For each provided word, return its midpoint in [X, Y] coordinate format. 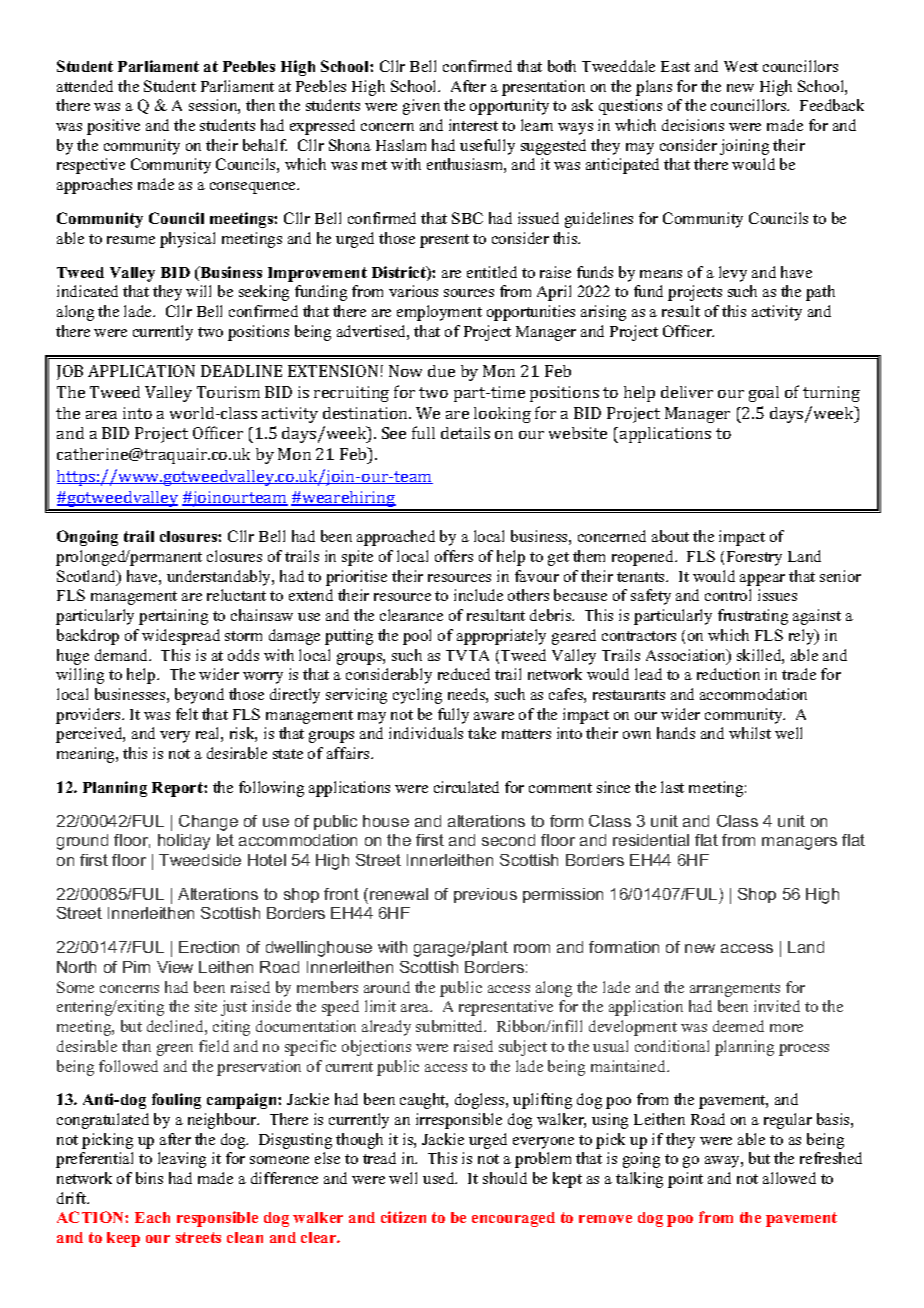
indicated [87, 291]
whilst [750, 733]
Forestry [754, 558]
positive [113, 127]
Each [152, 1217]
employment [439, 313]
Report [178, 789]
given [421, 107]
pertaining [173, 617]
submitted [451, 1026]
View [175, 967]
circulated [466, 787]
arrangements [735, 990]
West [741, 66]
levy [733, 274]
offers [454, 556]
